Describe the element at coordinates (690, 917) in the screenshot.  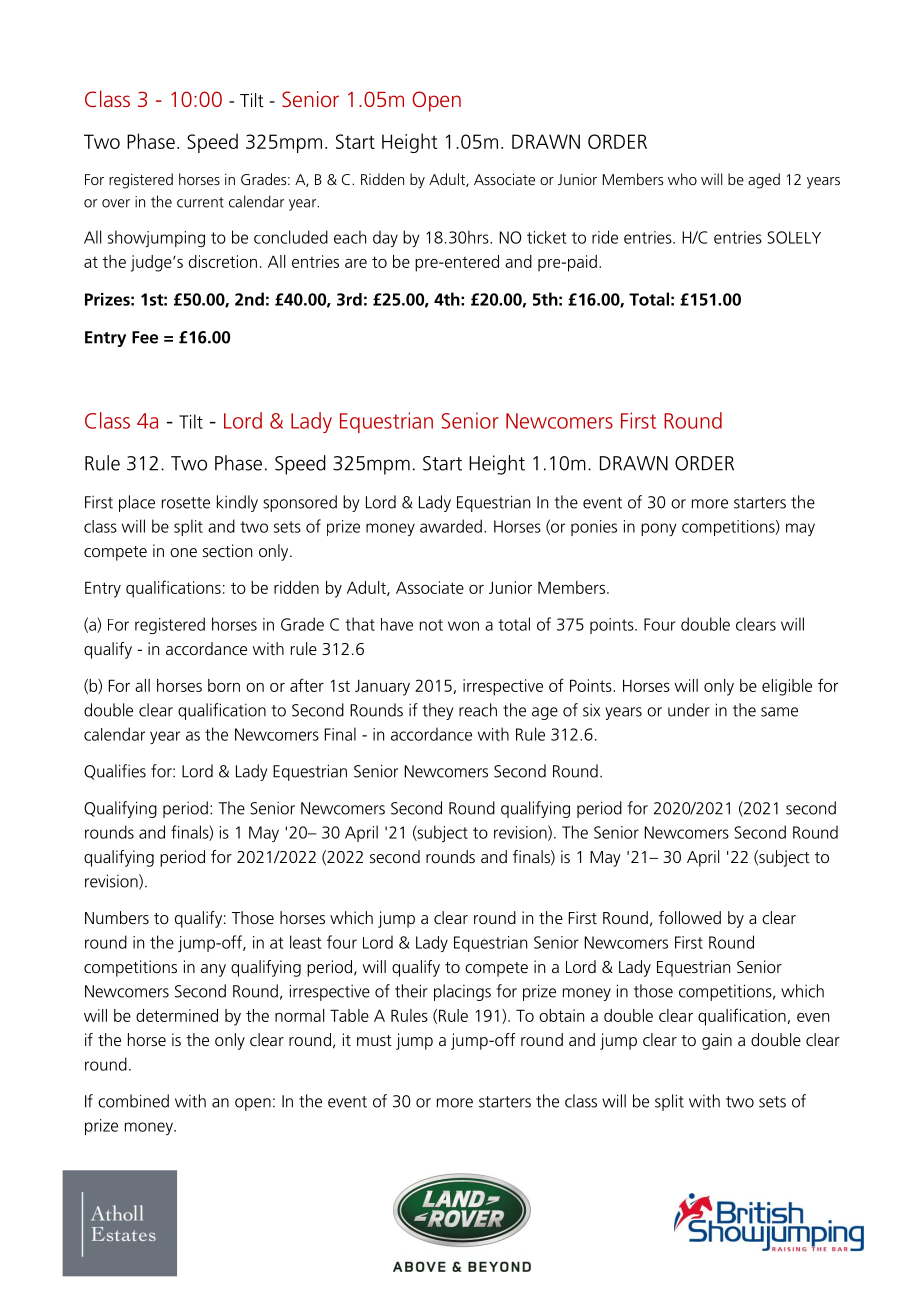
I see `followed` at that location.
